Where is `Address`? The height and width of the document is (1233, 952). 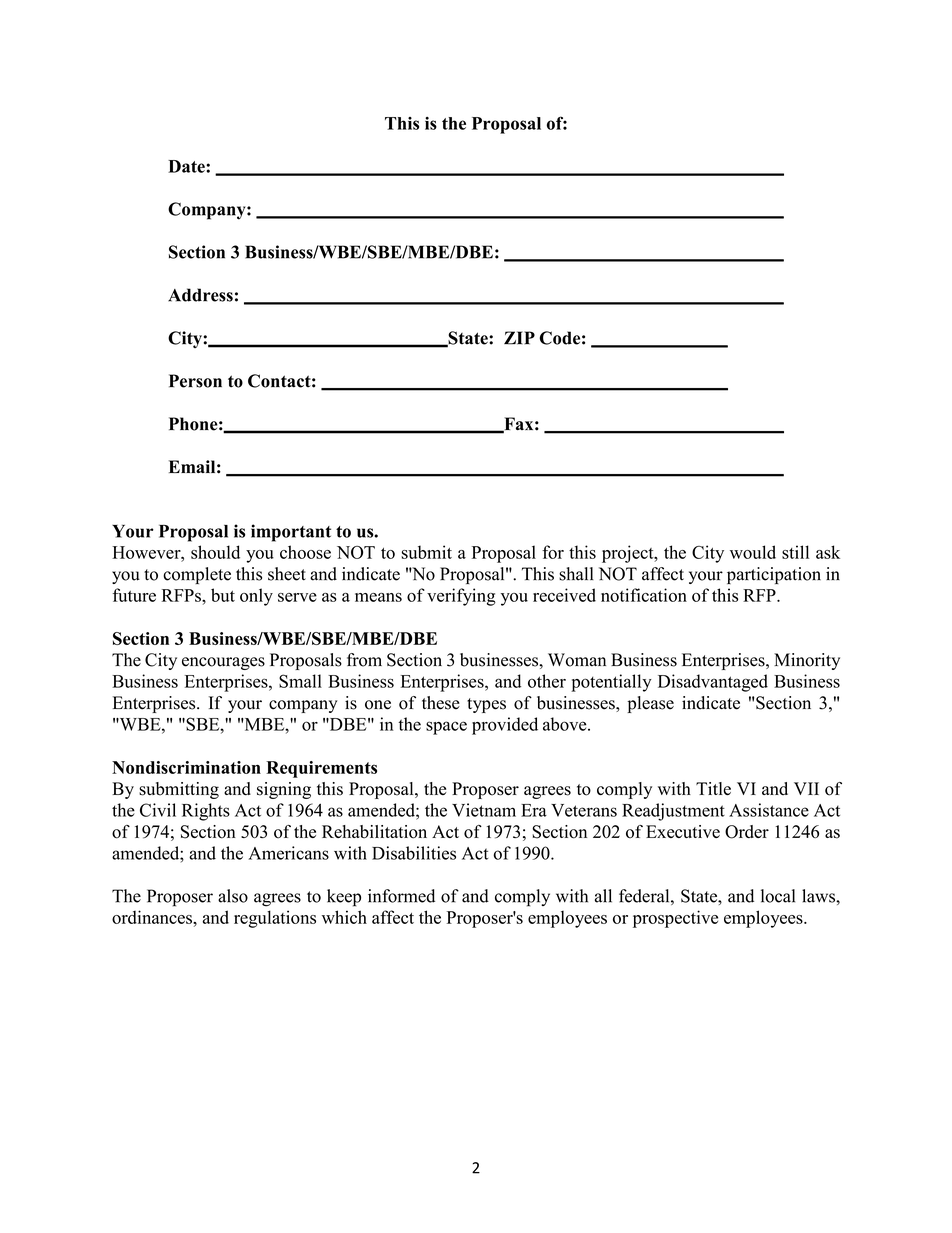
Address is located at coordinates (200, 295).
